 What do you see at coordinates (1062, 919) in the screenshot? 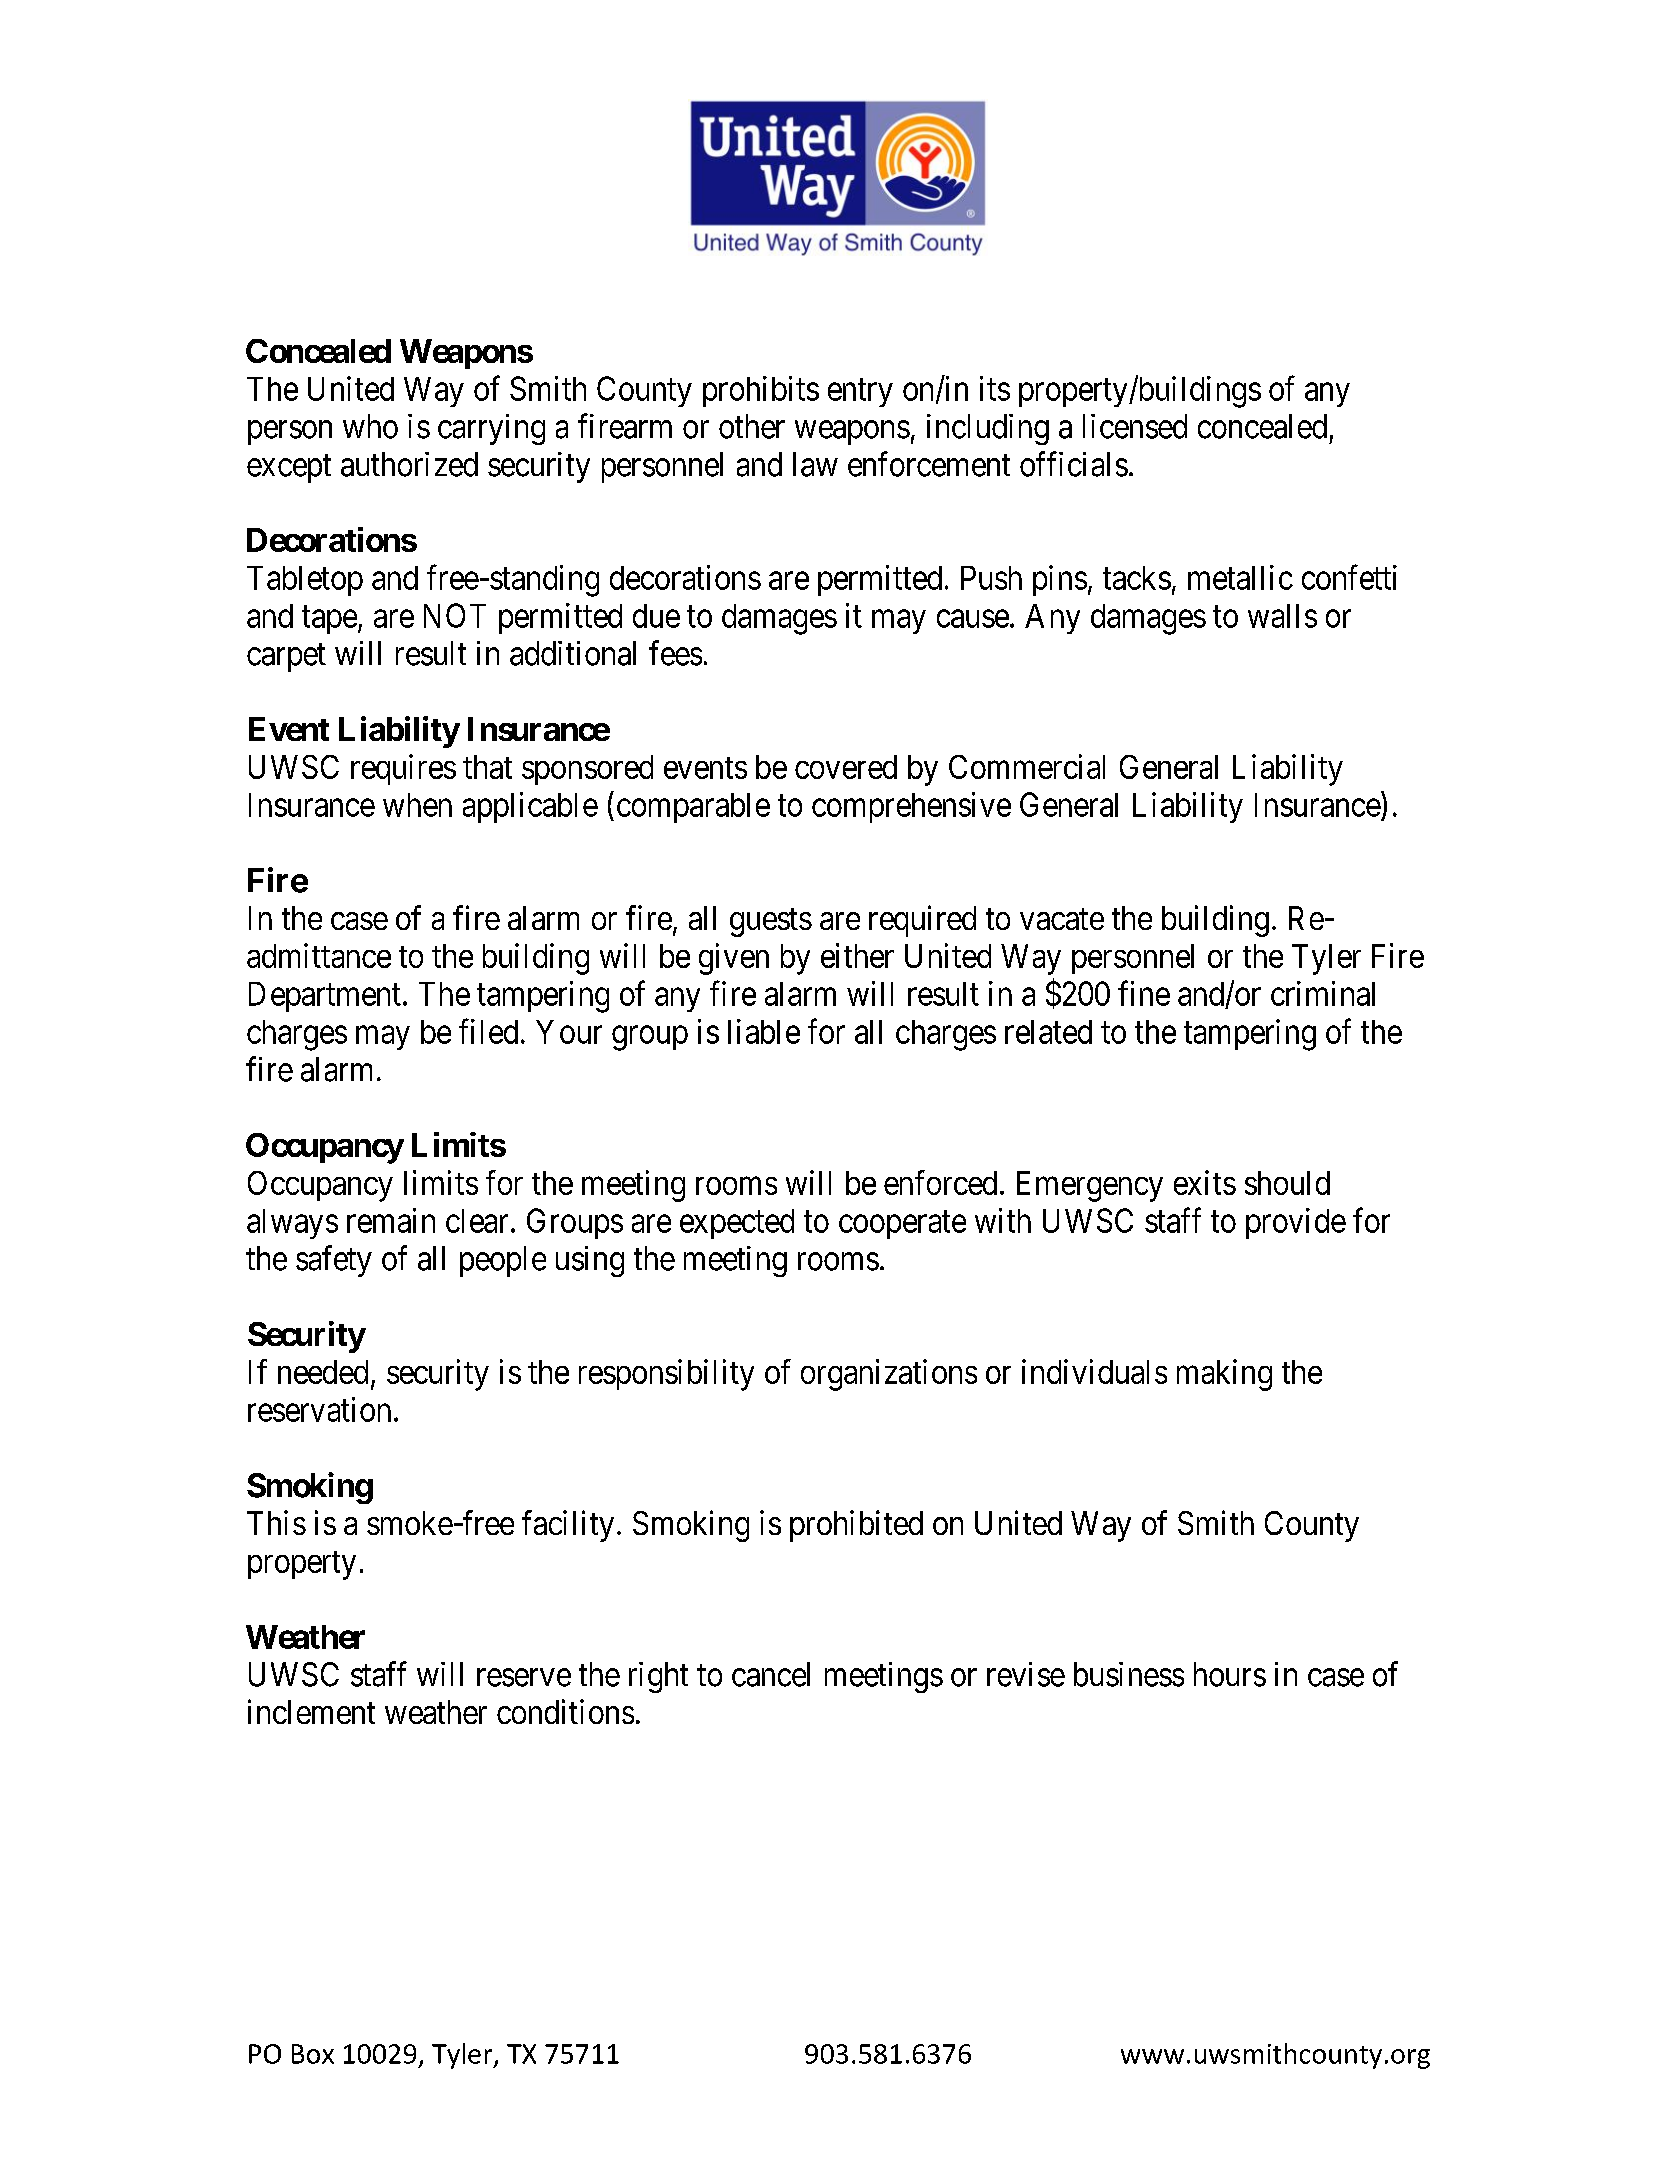
I see `vacate` at bounding box center [1062, 919].
